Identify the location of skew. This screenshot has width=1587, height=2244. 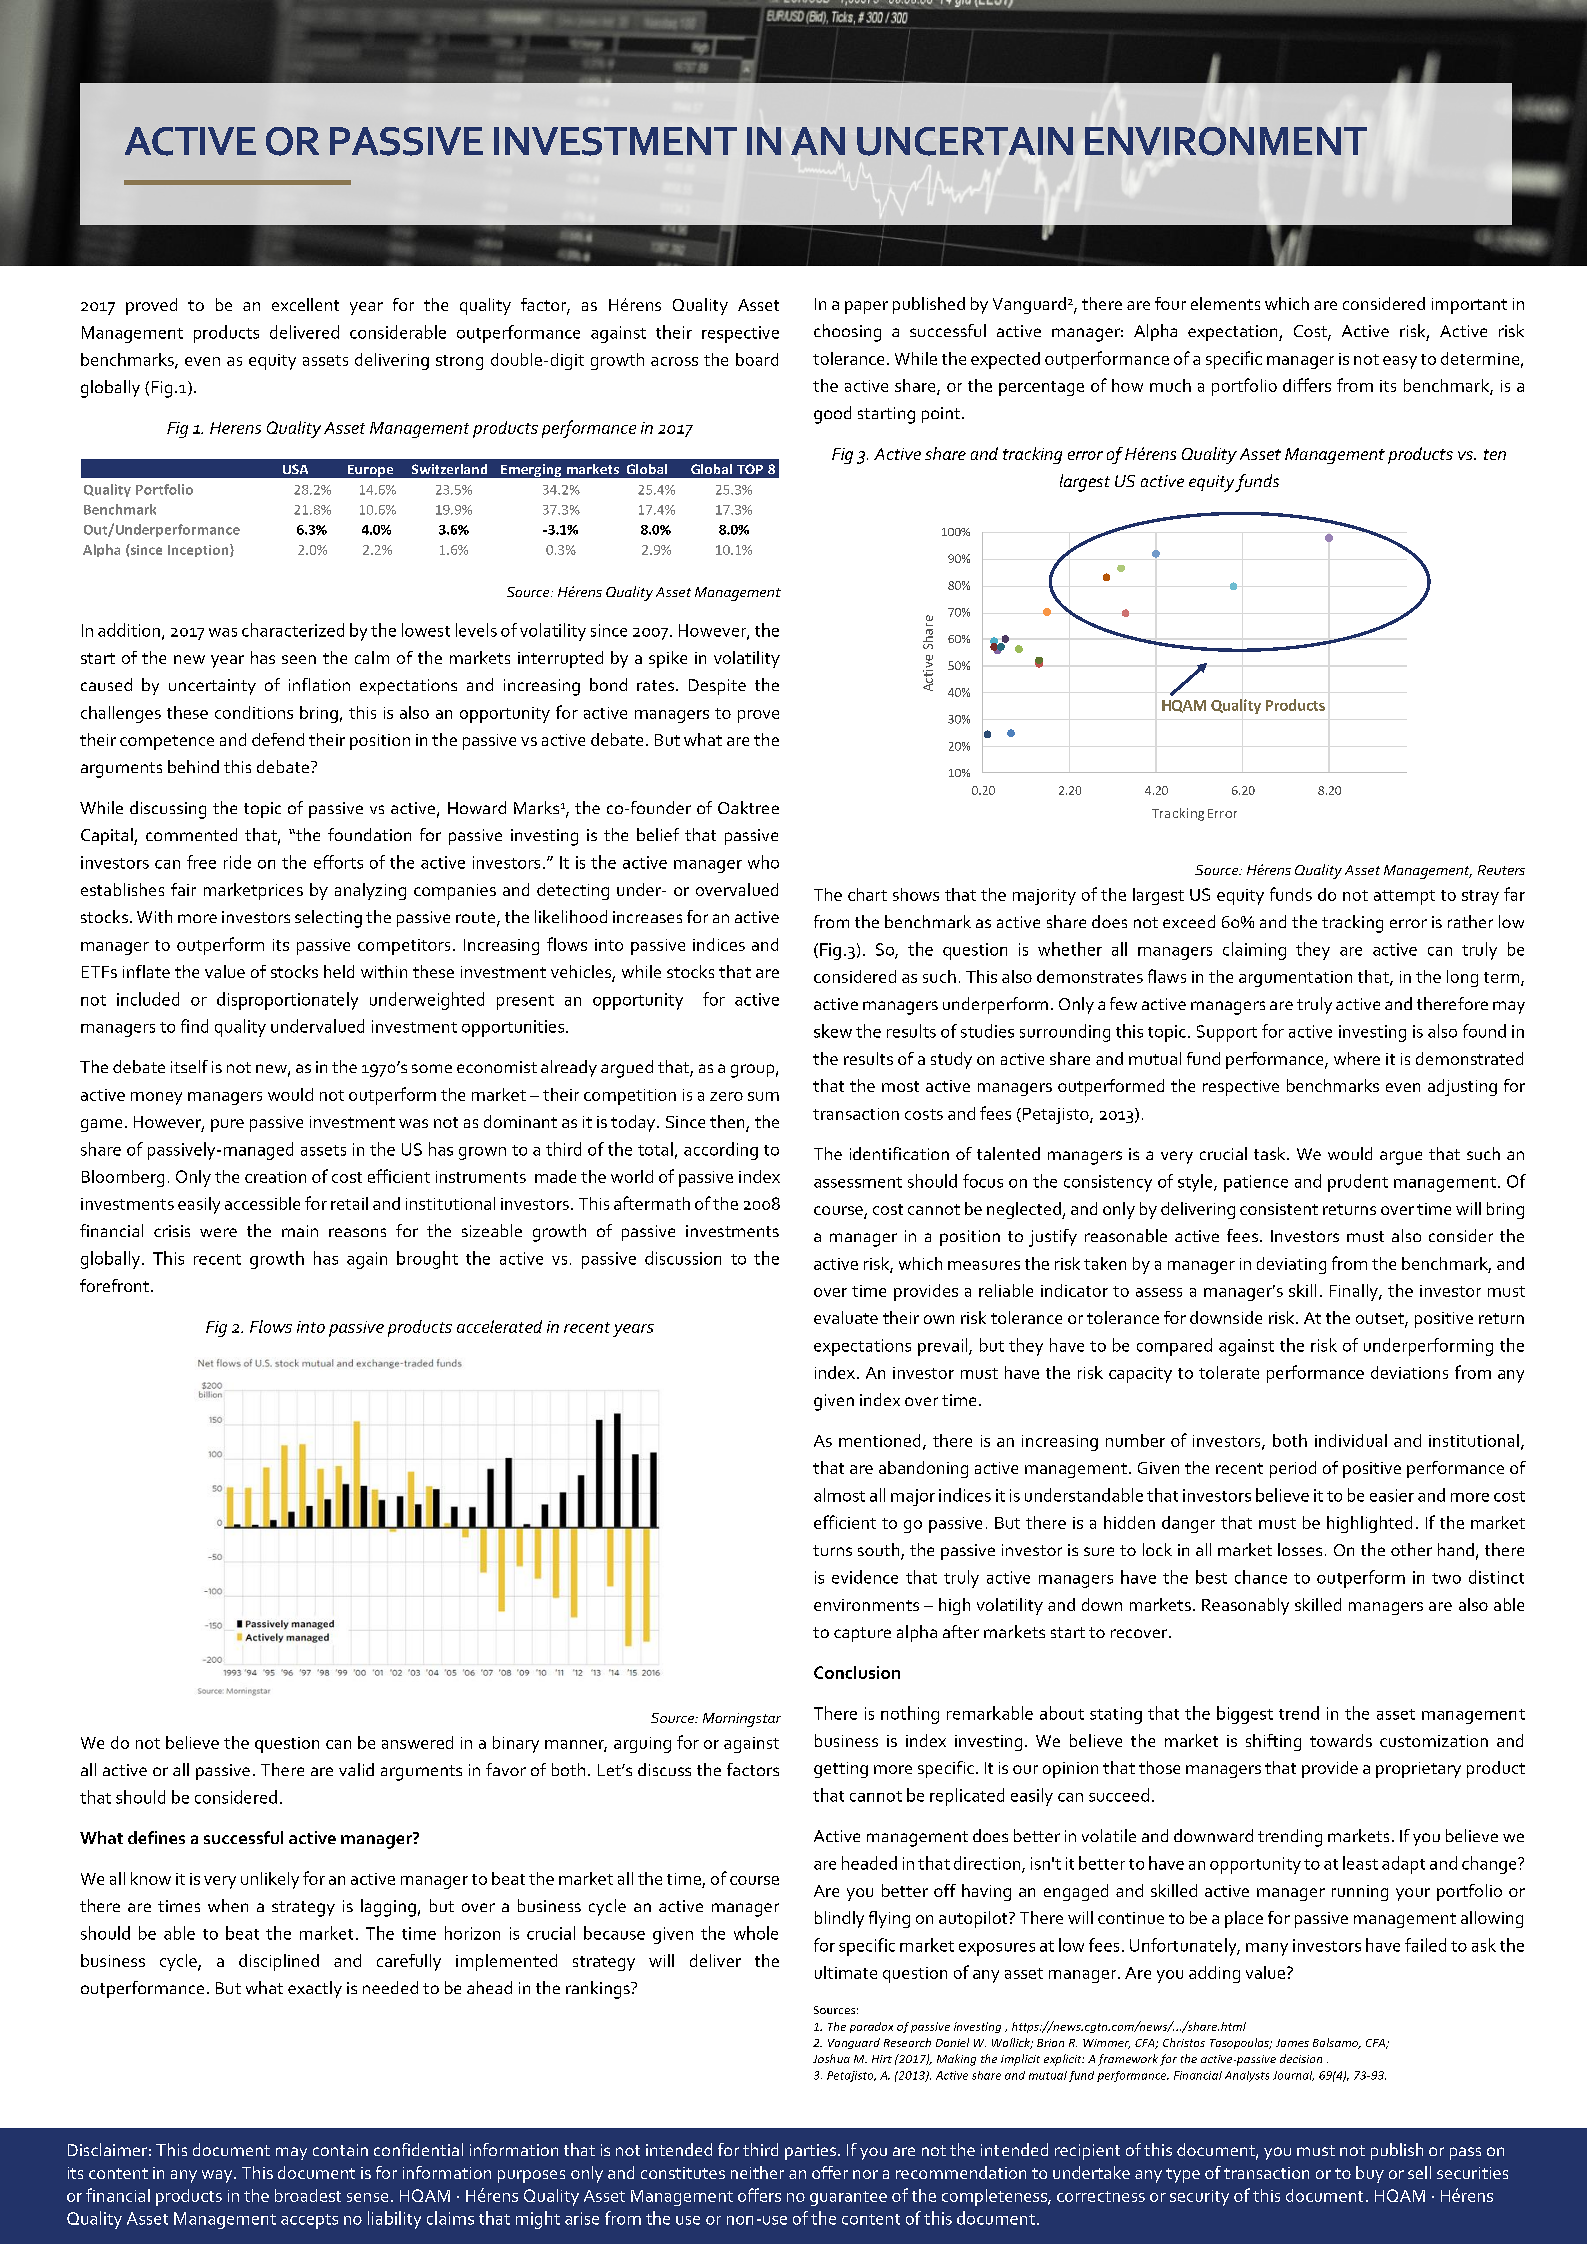
(833, 1031).
